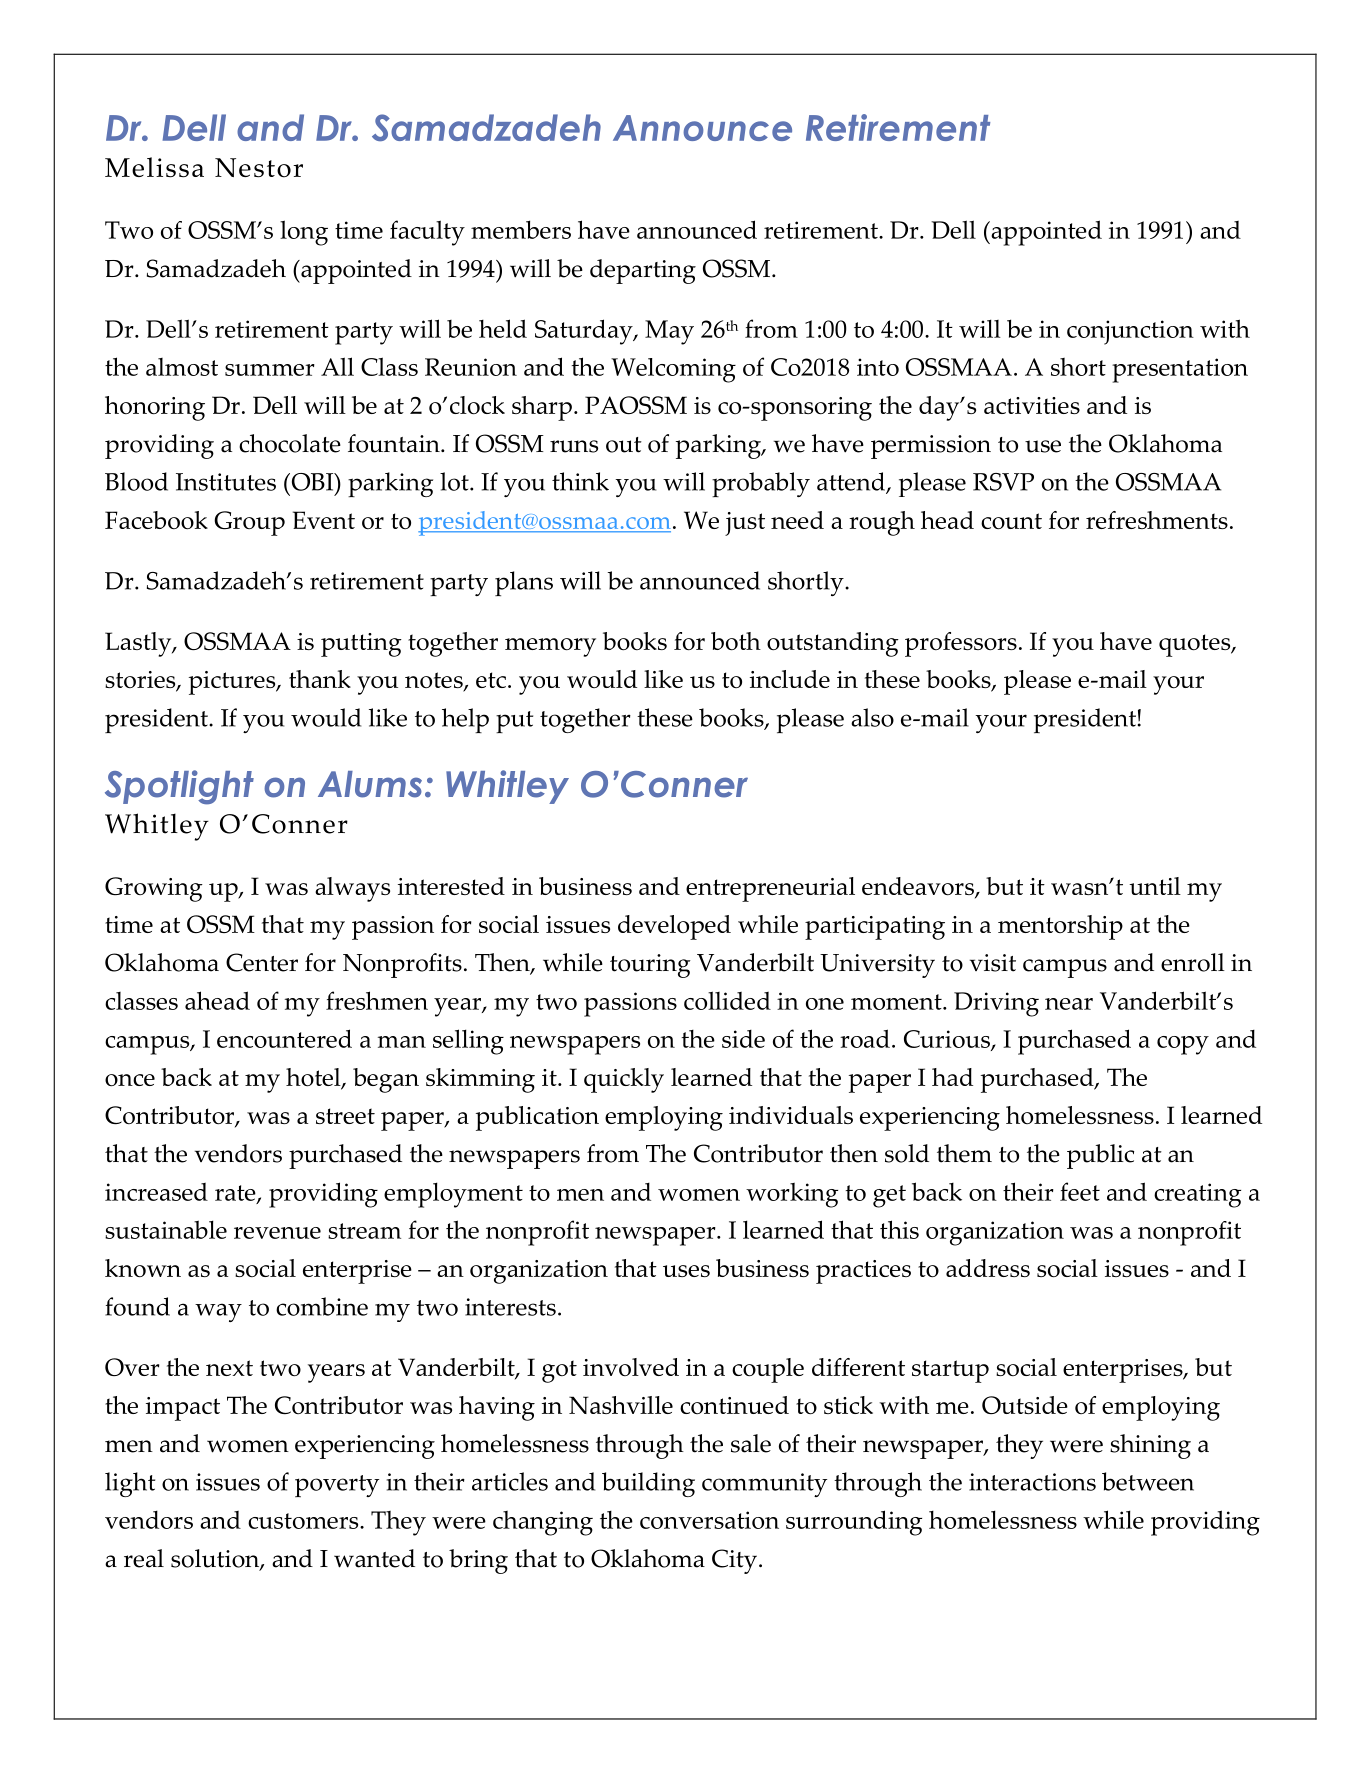 Image resolution: width=1370 pixels, height=1773 pixels. I want to click on customers, so click(304, 1521).
